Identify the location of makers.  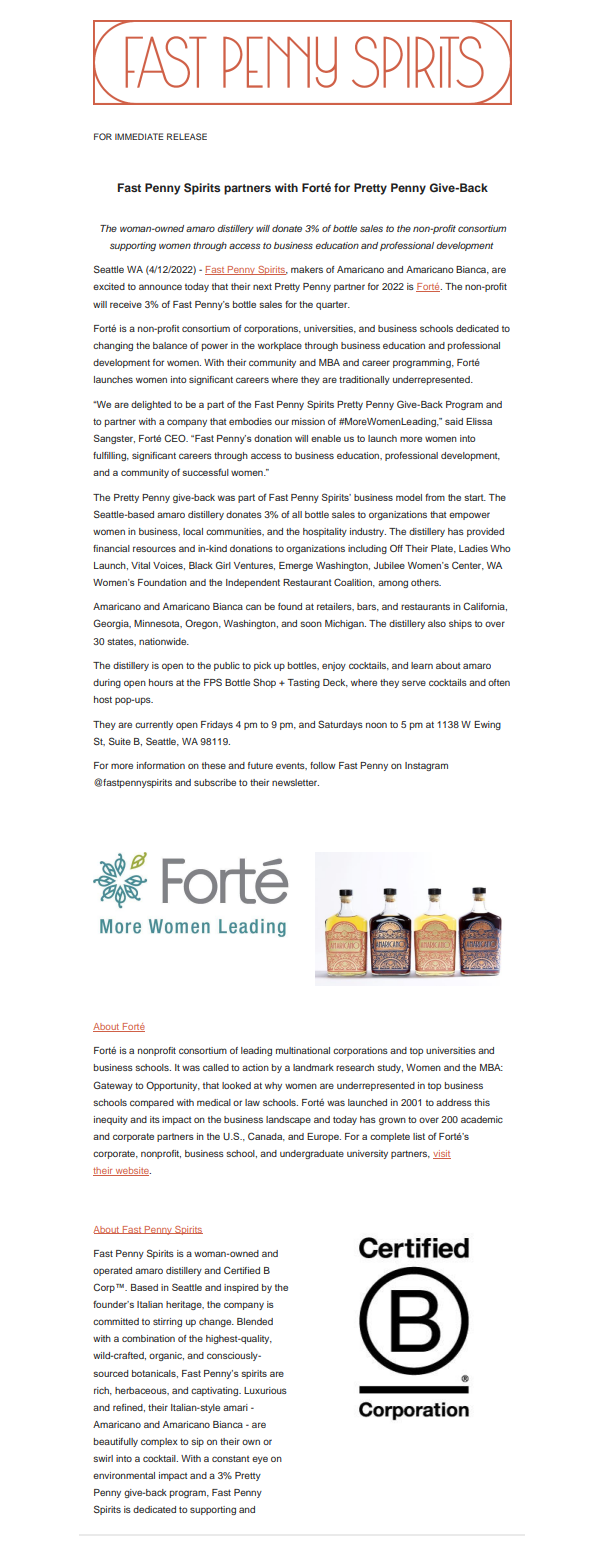
(307, 269).
